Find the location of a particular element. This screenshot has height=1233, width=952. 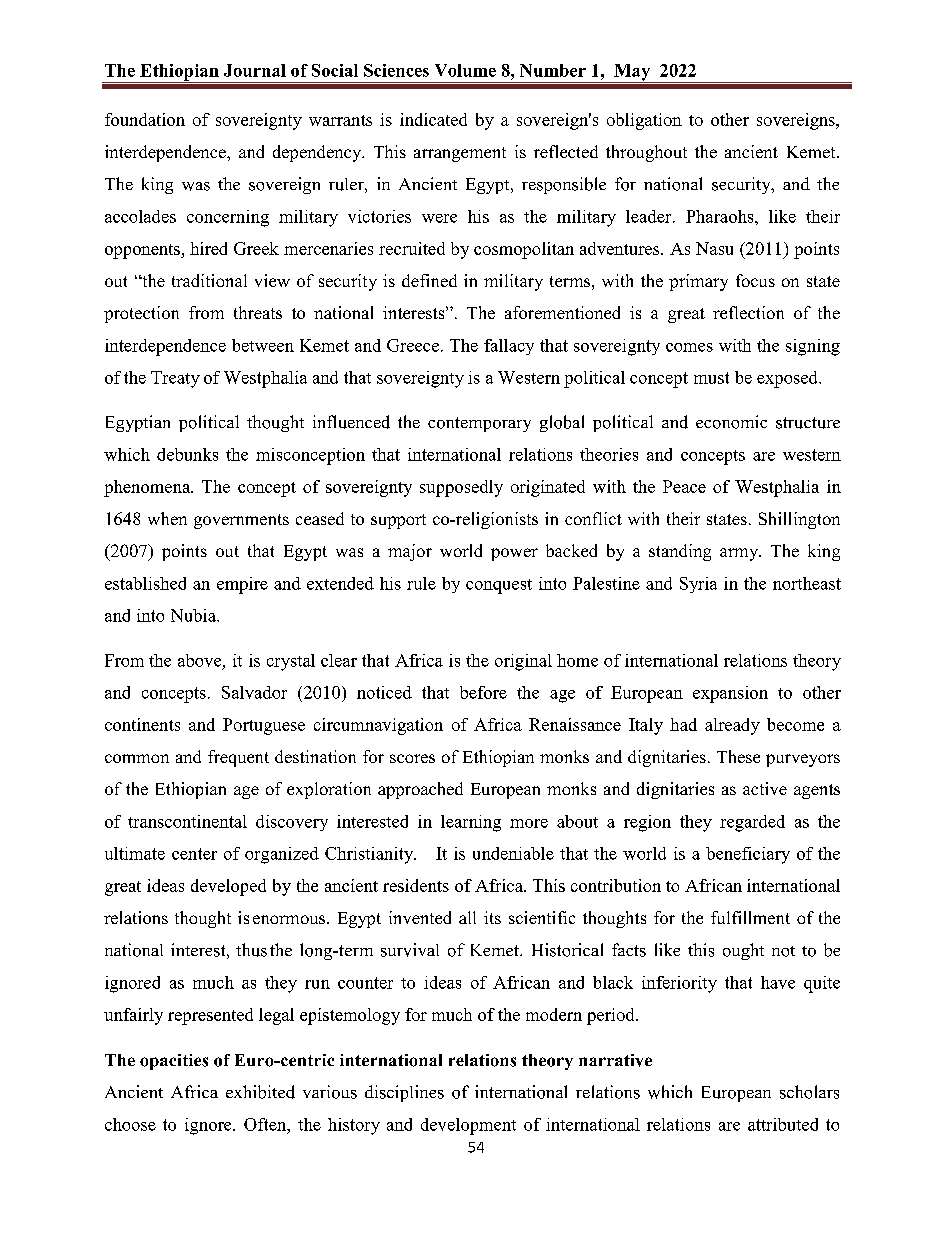

exhibited is located at coordinates (260, 1092).
